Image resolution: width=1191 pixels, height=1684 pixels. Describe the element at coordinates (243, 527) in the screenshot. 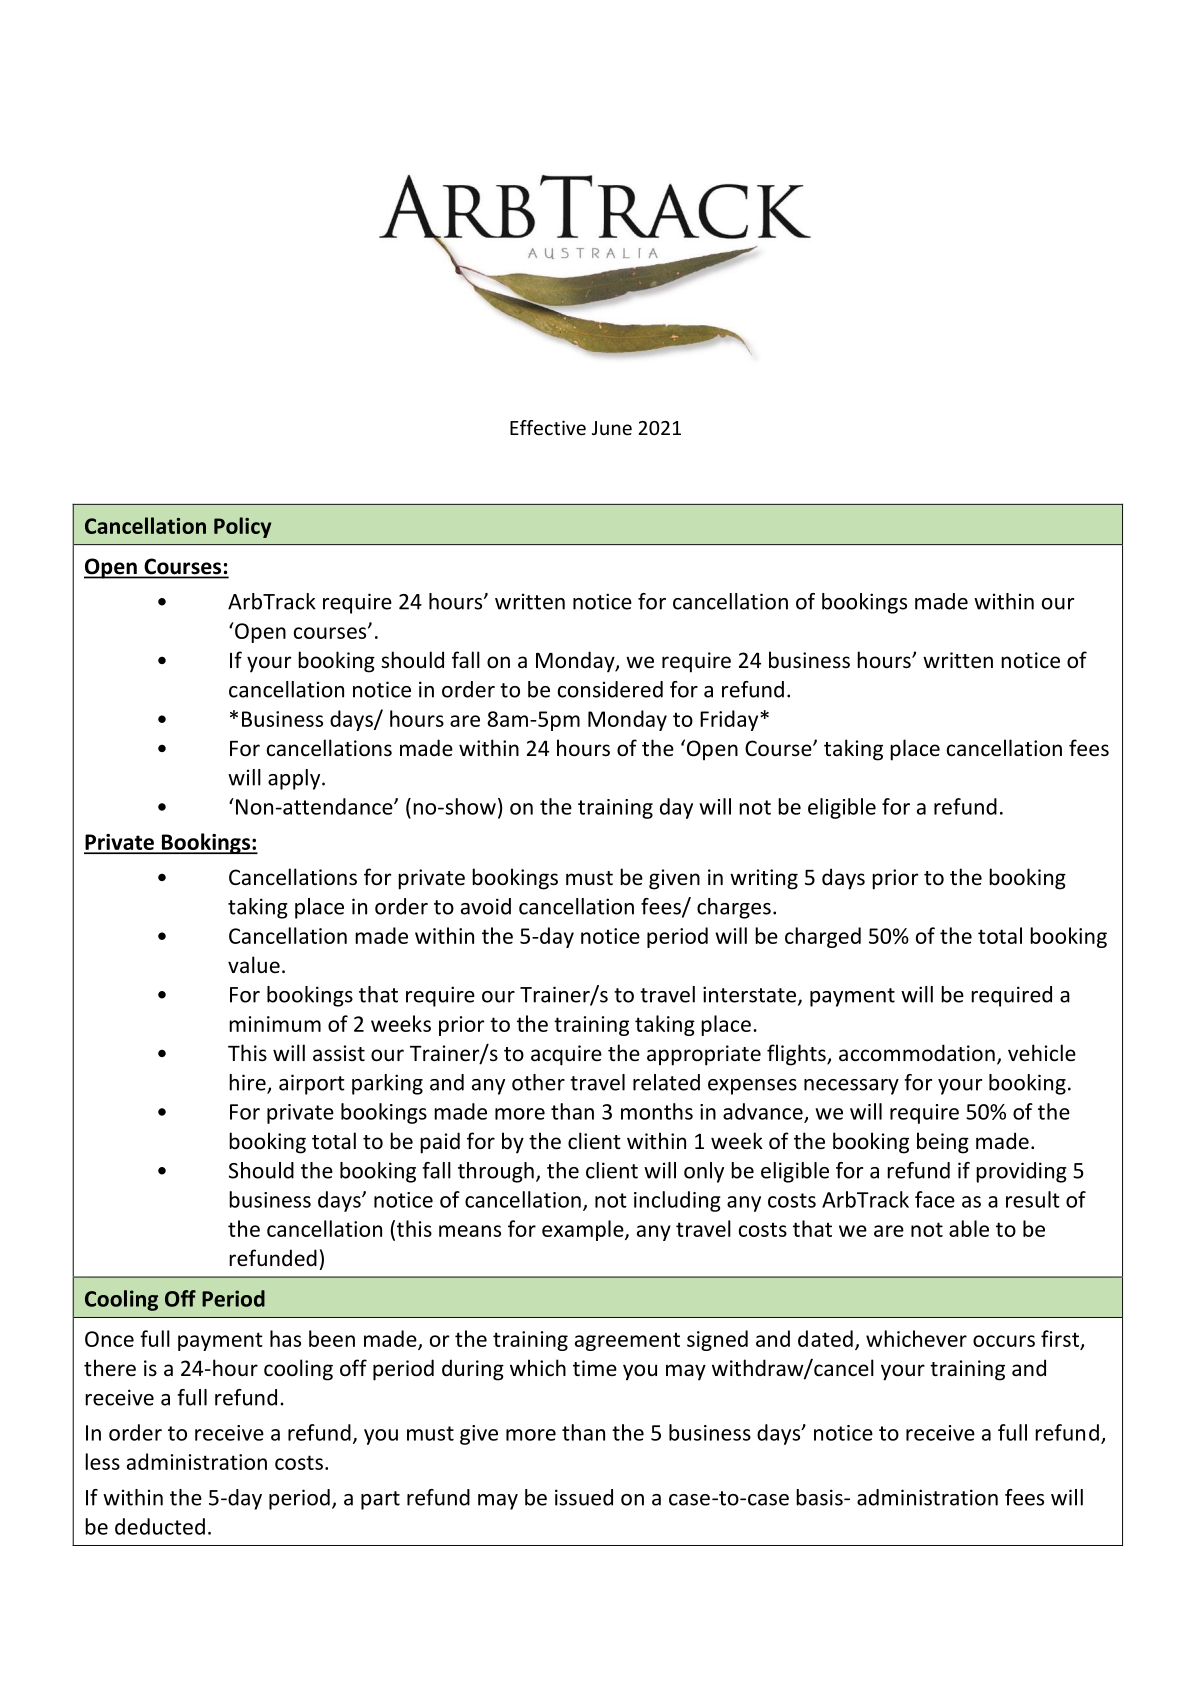

I see `Policy` at that location.
